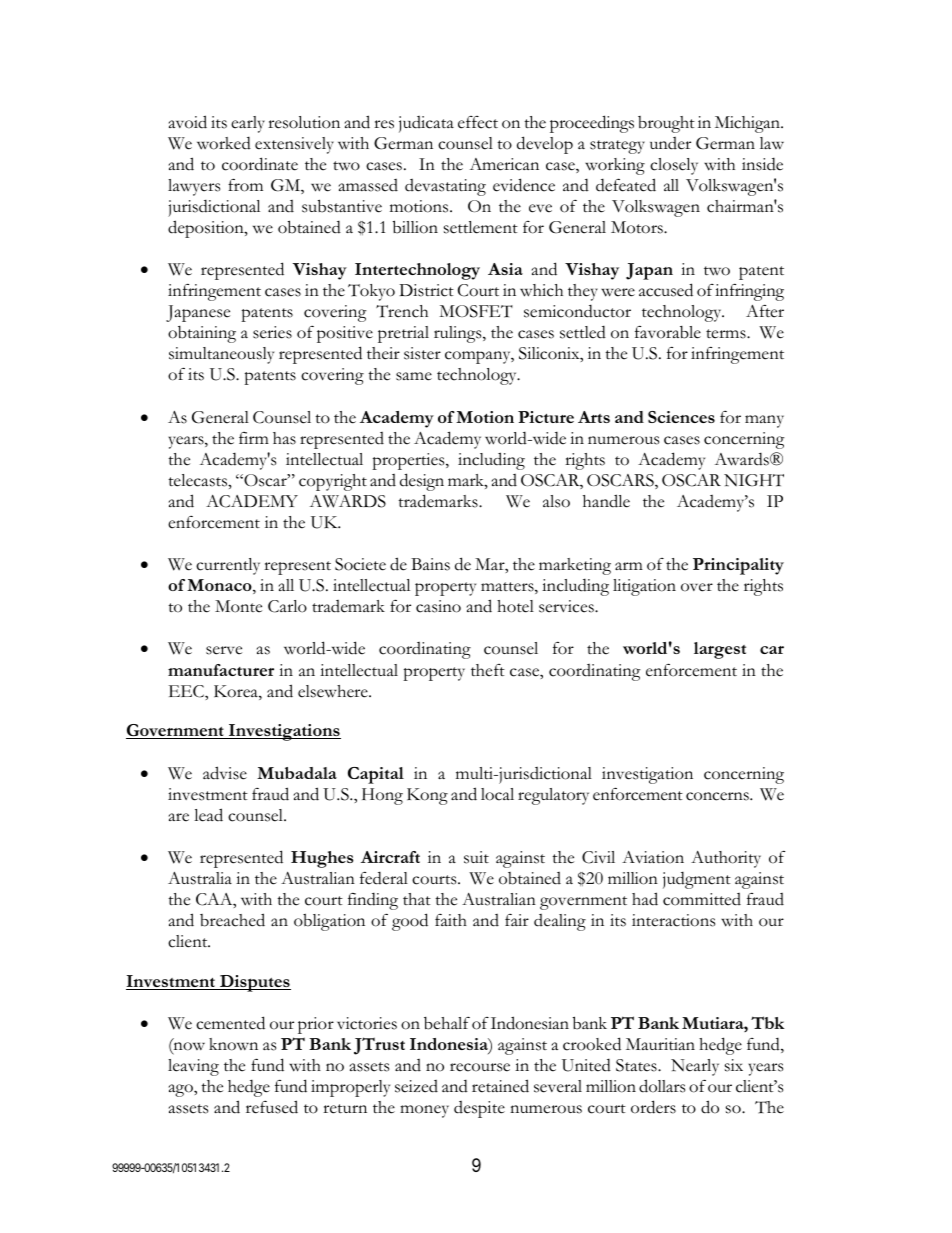  I want to click on recourse, so click(480, 1067).
